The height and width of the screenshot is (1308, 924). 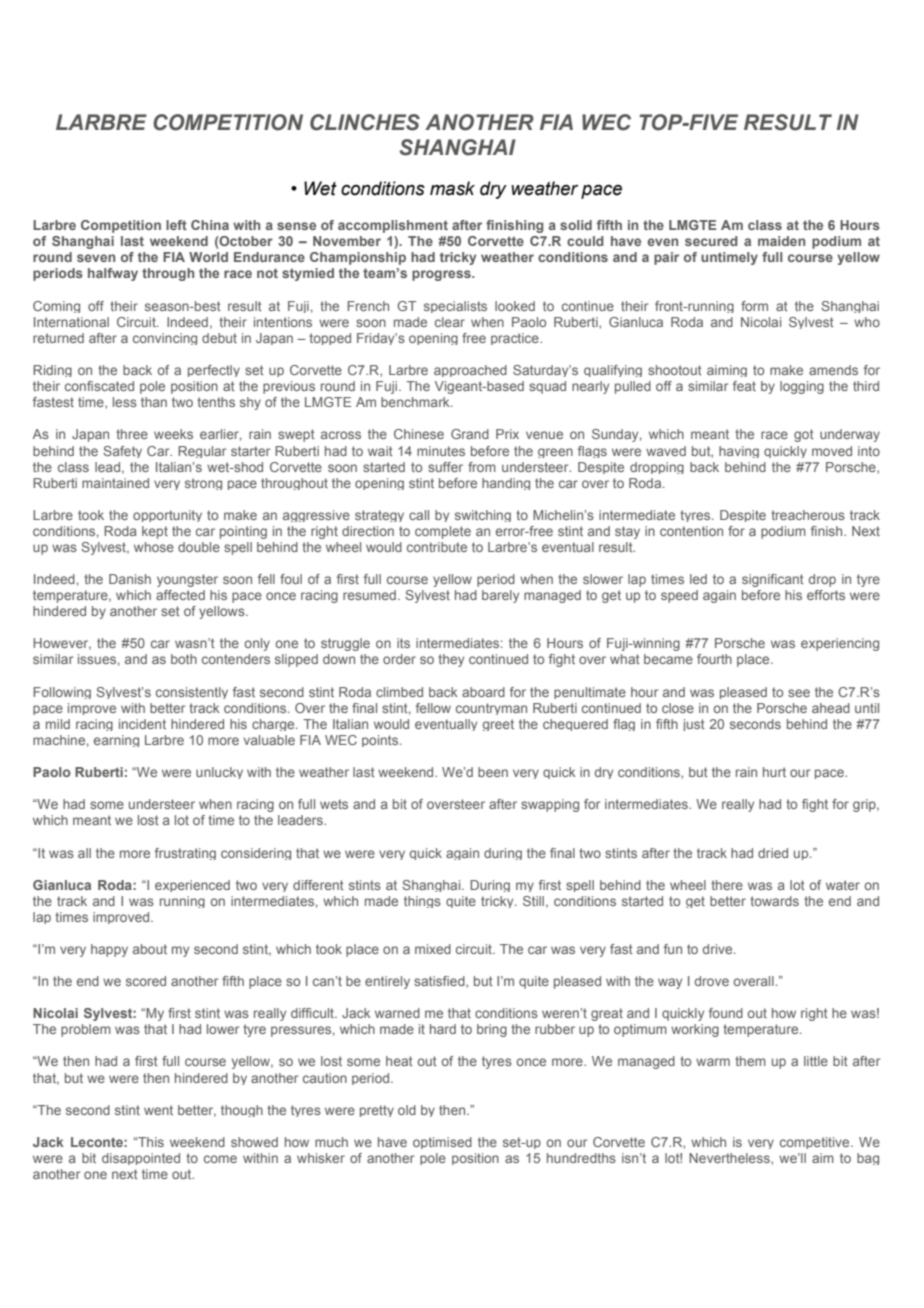 I want to click on left, so click(x=176, y=225).
